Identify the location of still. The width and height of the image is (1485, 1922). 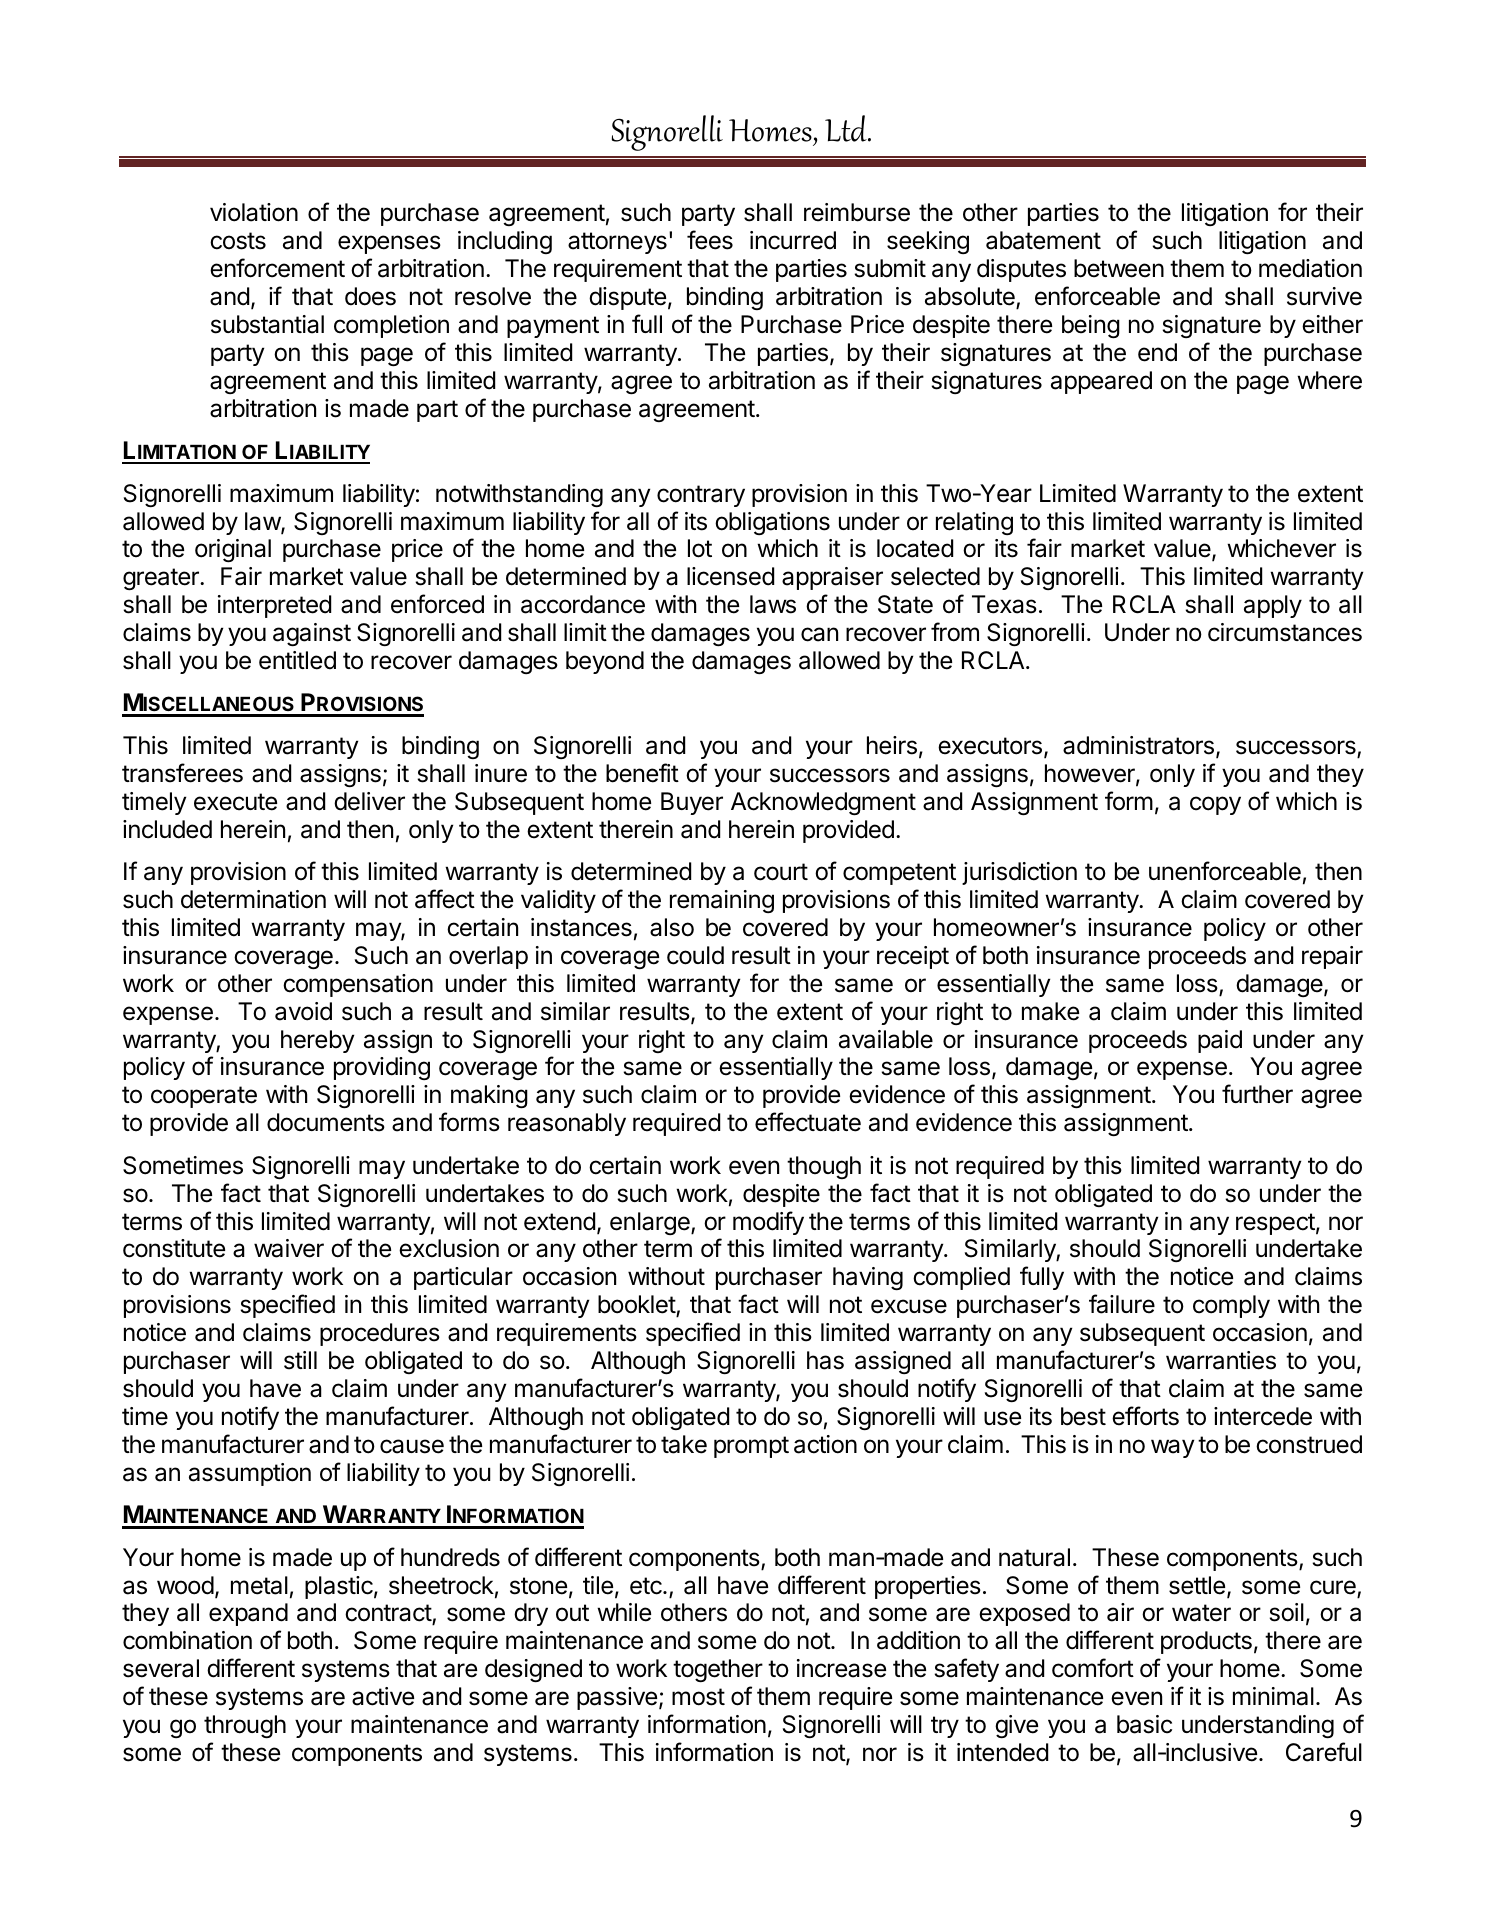
(300, 1360).
